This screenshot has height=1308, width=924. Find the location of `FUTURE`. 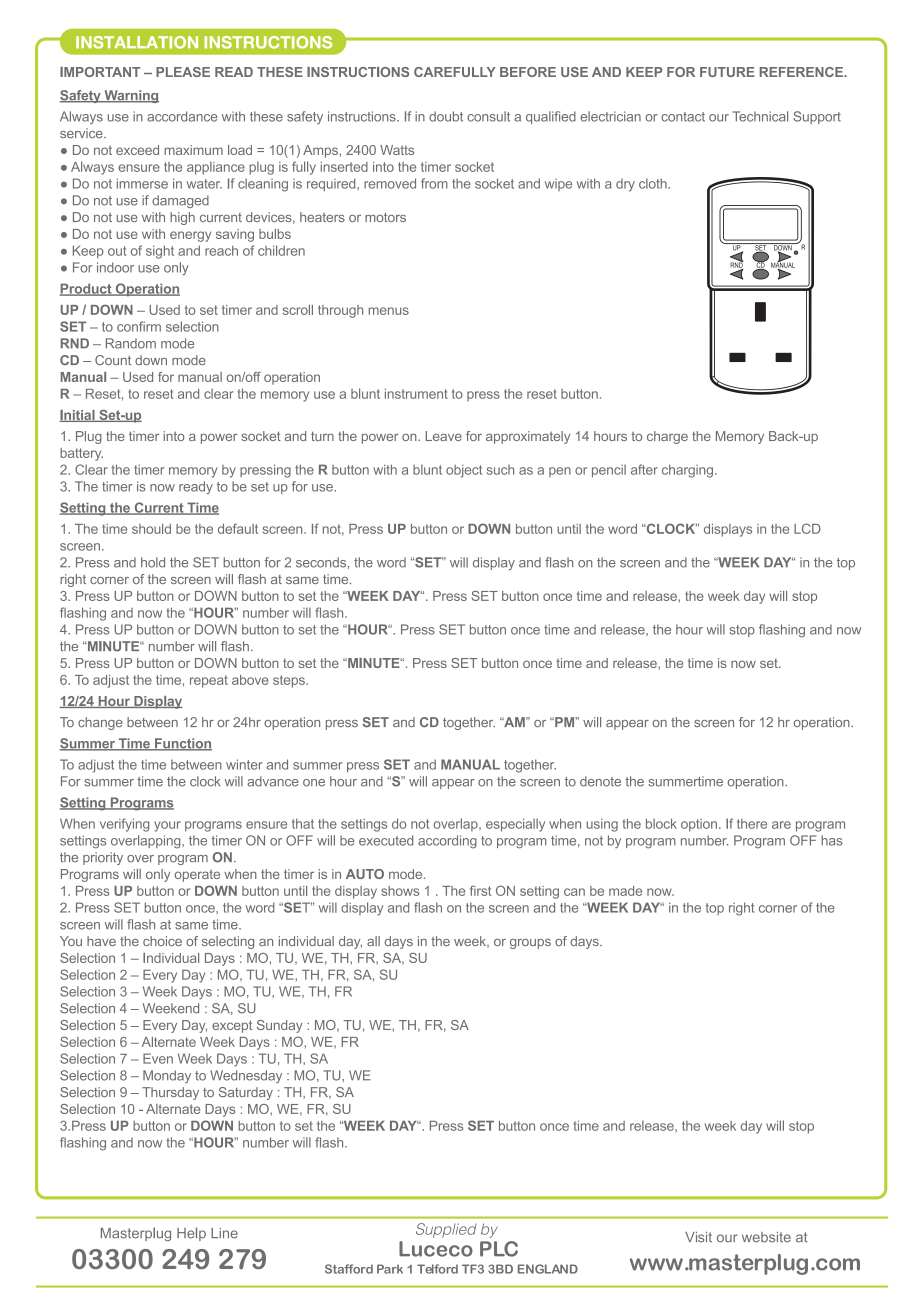

FUTURE is located at coordinates (727, 72).
